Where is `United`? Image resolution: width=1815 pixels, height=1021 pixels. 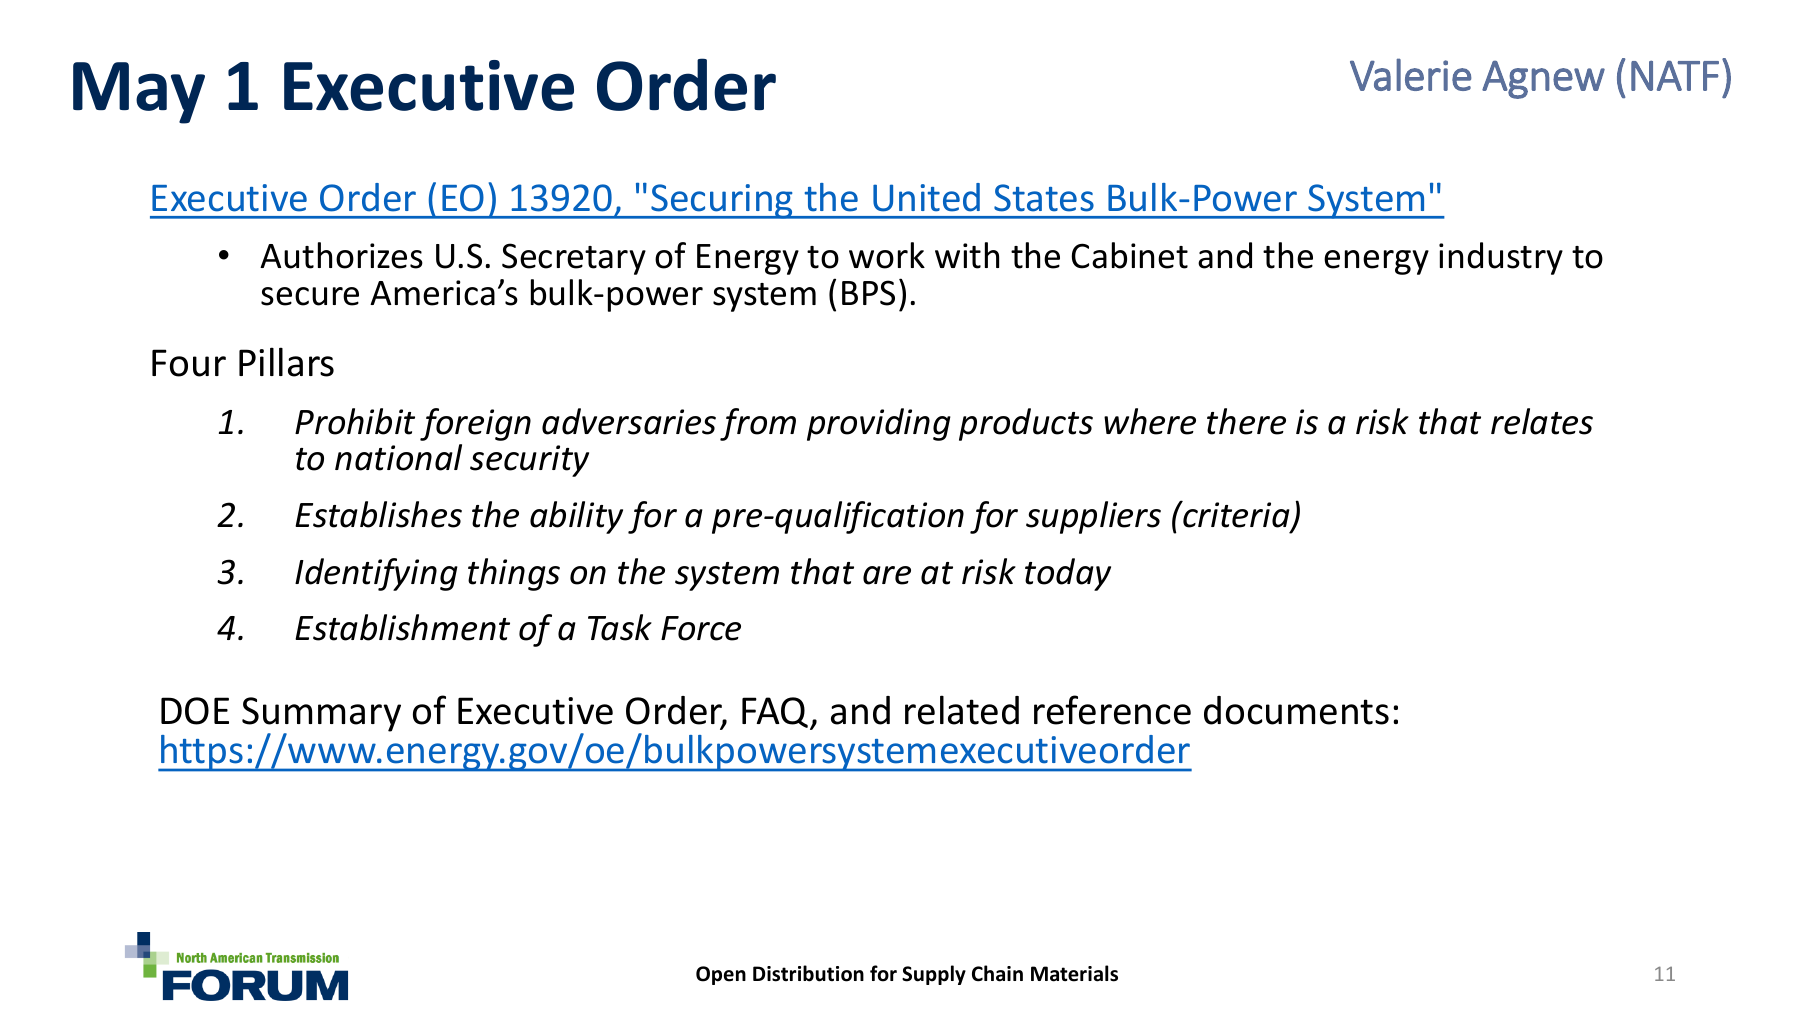 United is located at coordinates (926, 197).
